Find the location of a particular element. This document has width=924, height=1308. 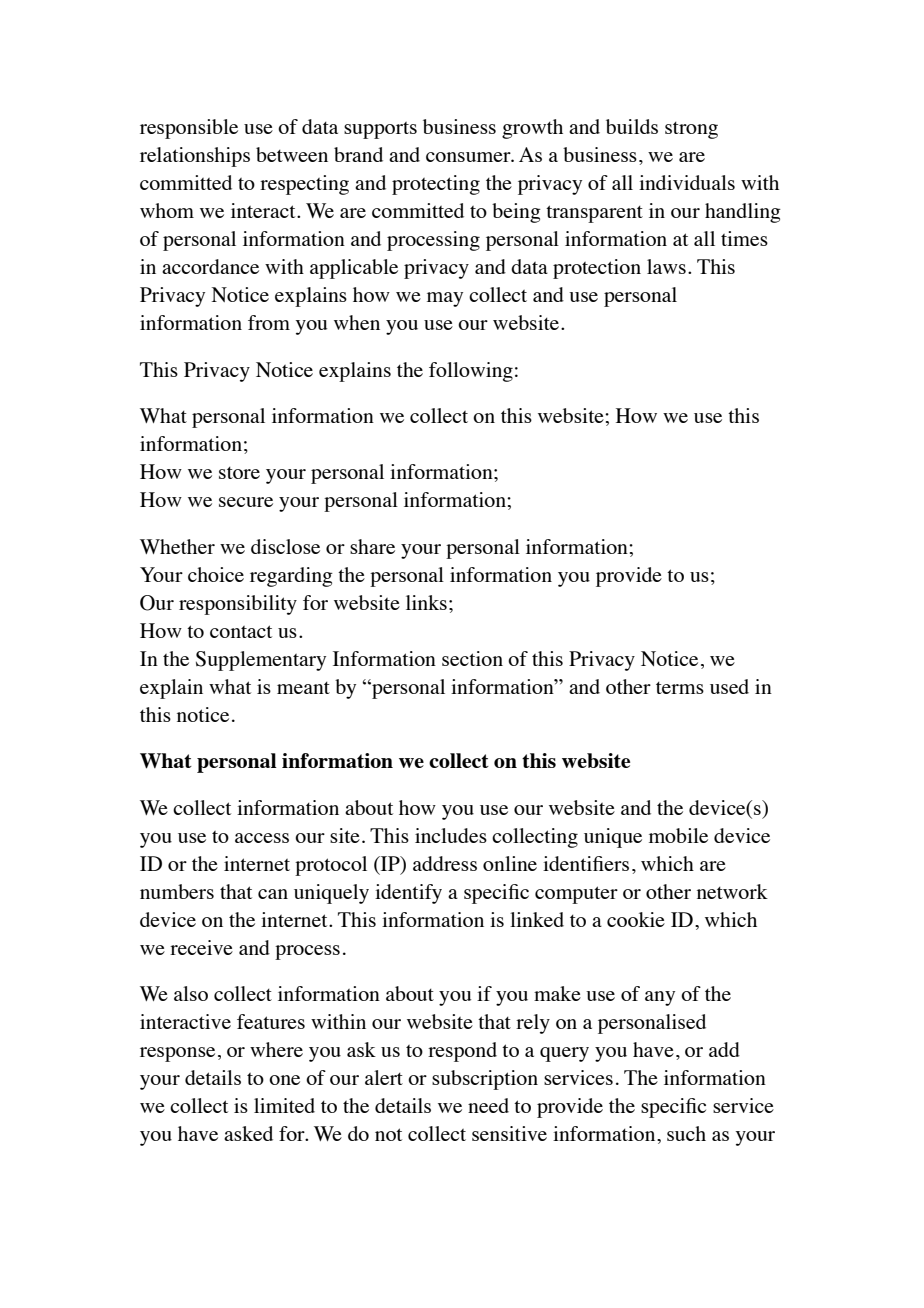

includes is located at coordinates (451, 835).
